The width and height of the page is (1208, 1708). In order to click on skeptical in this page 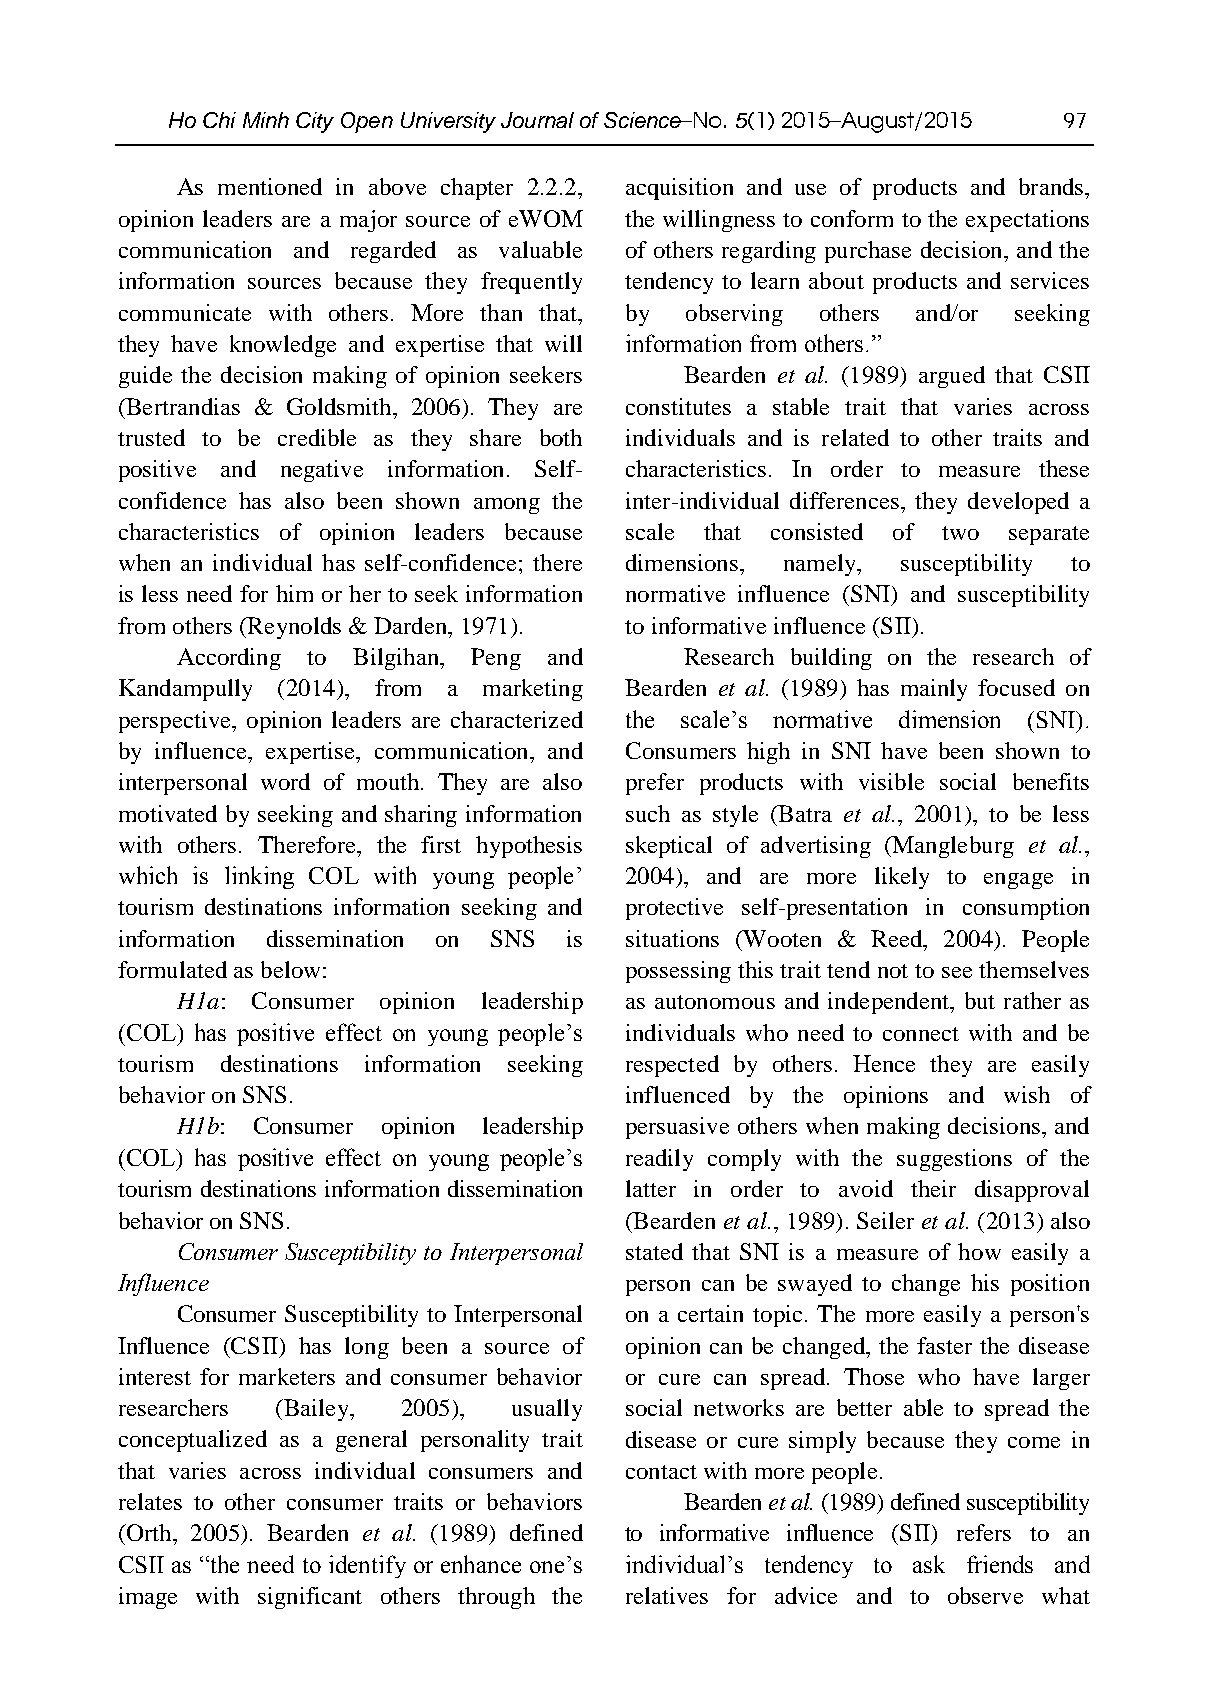, I will do `click(669, 847)`.
